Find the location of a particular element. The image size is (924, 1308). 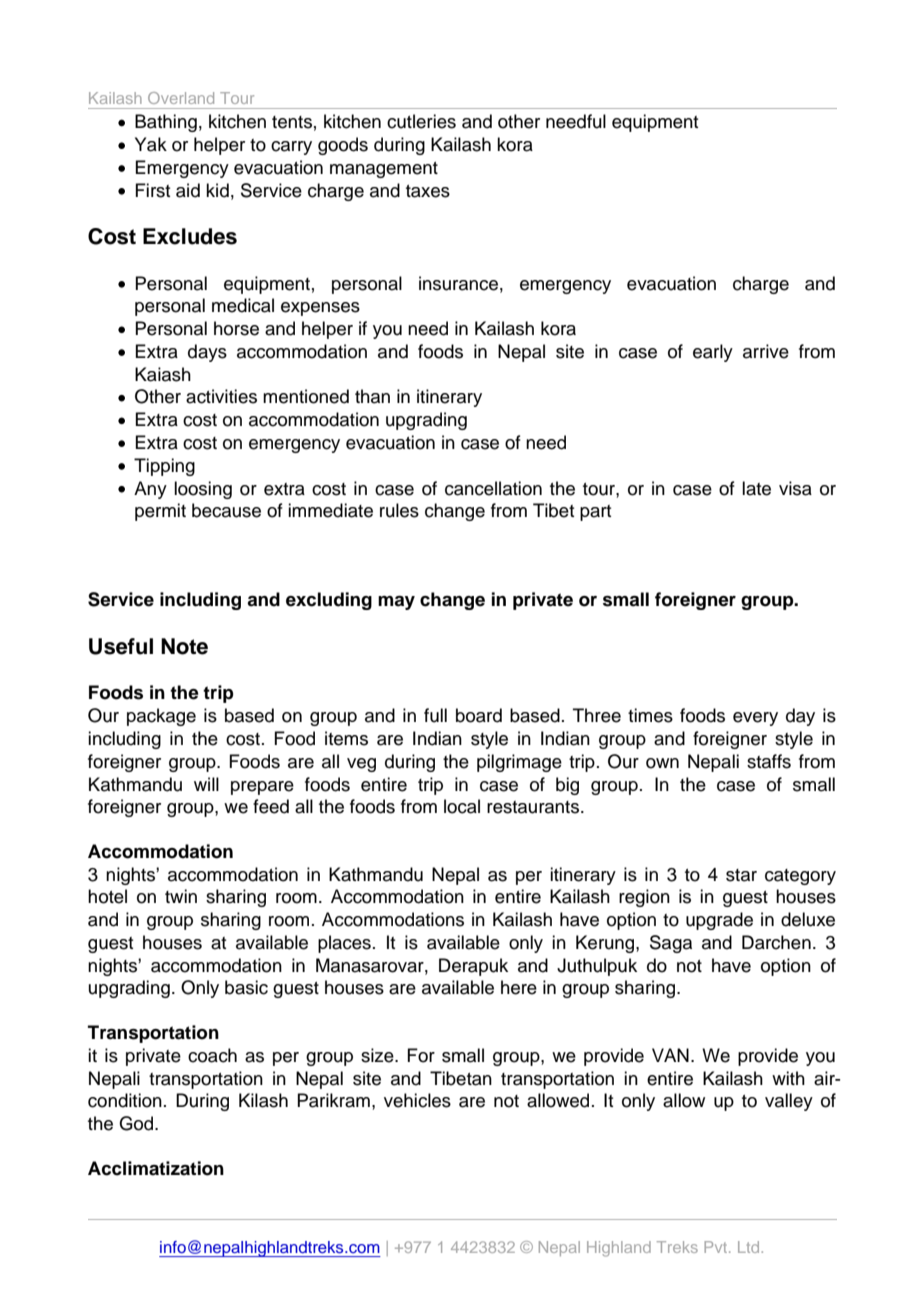

Note is located at coordinates (184, 646).
